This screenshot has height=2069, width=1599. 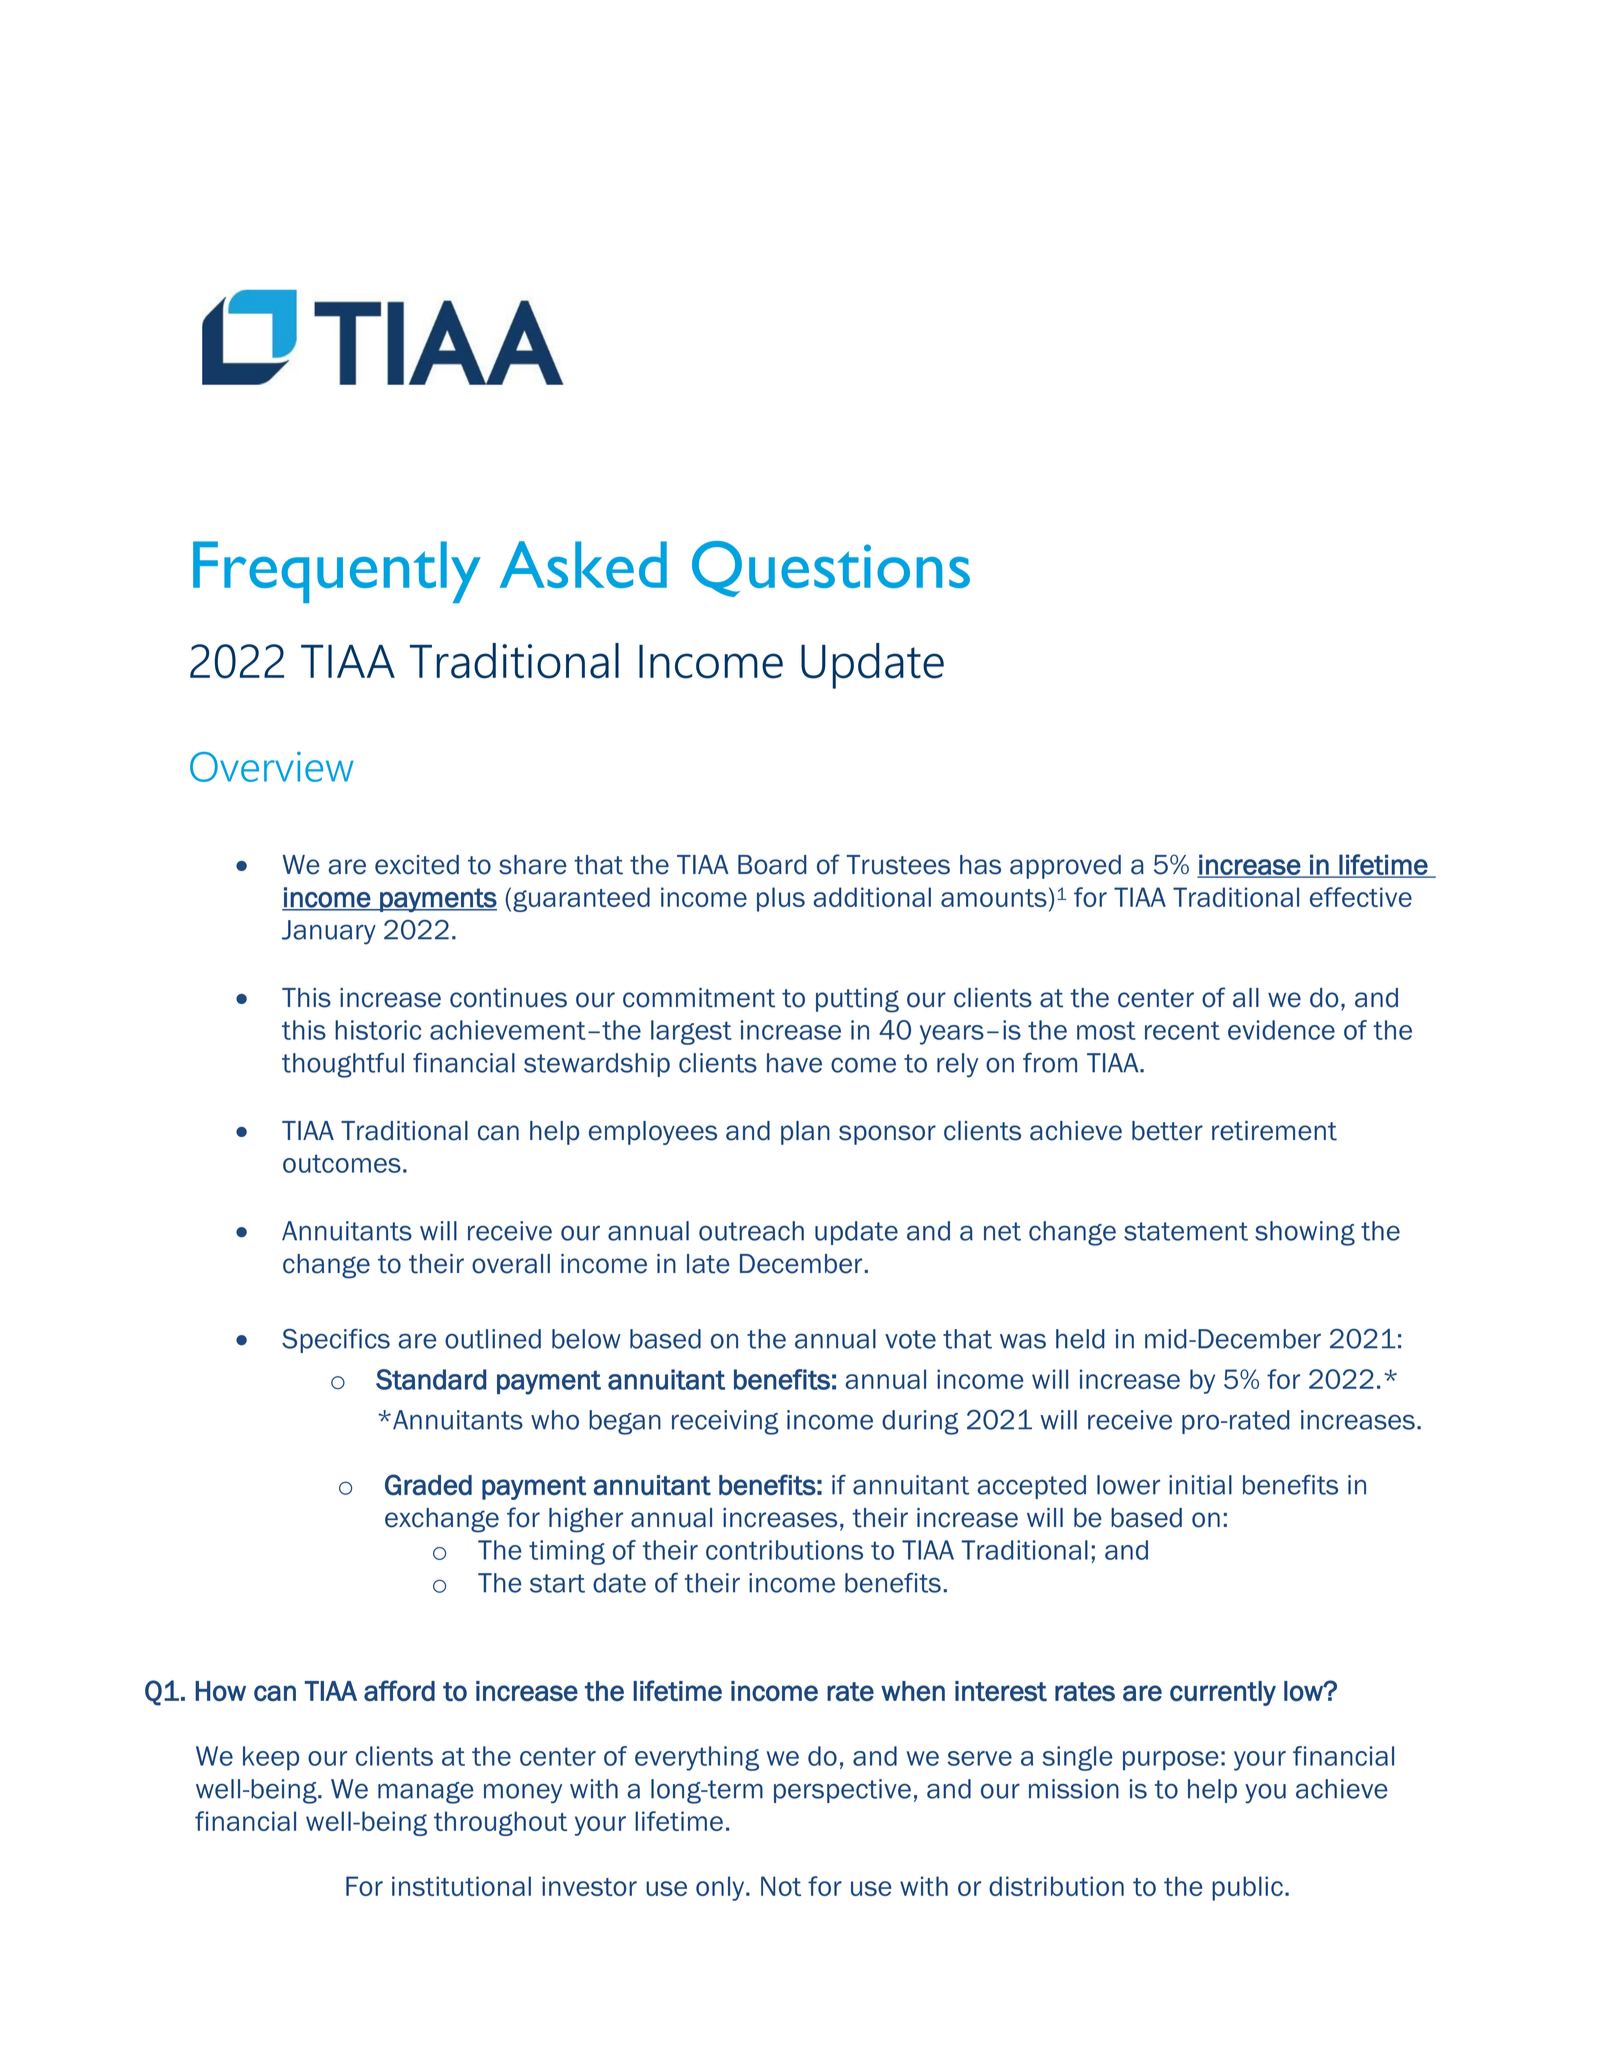 I want to click on approved, so click(x=1065, y=867).
